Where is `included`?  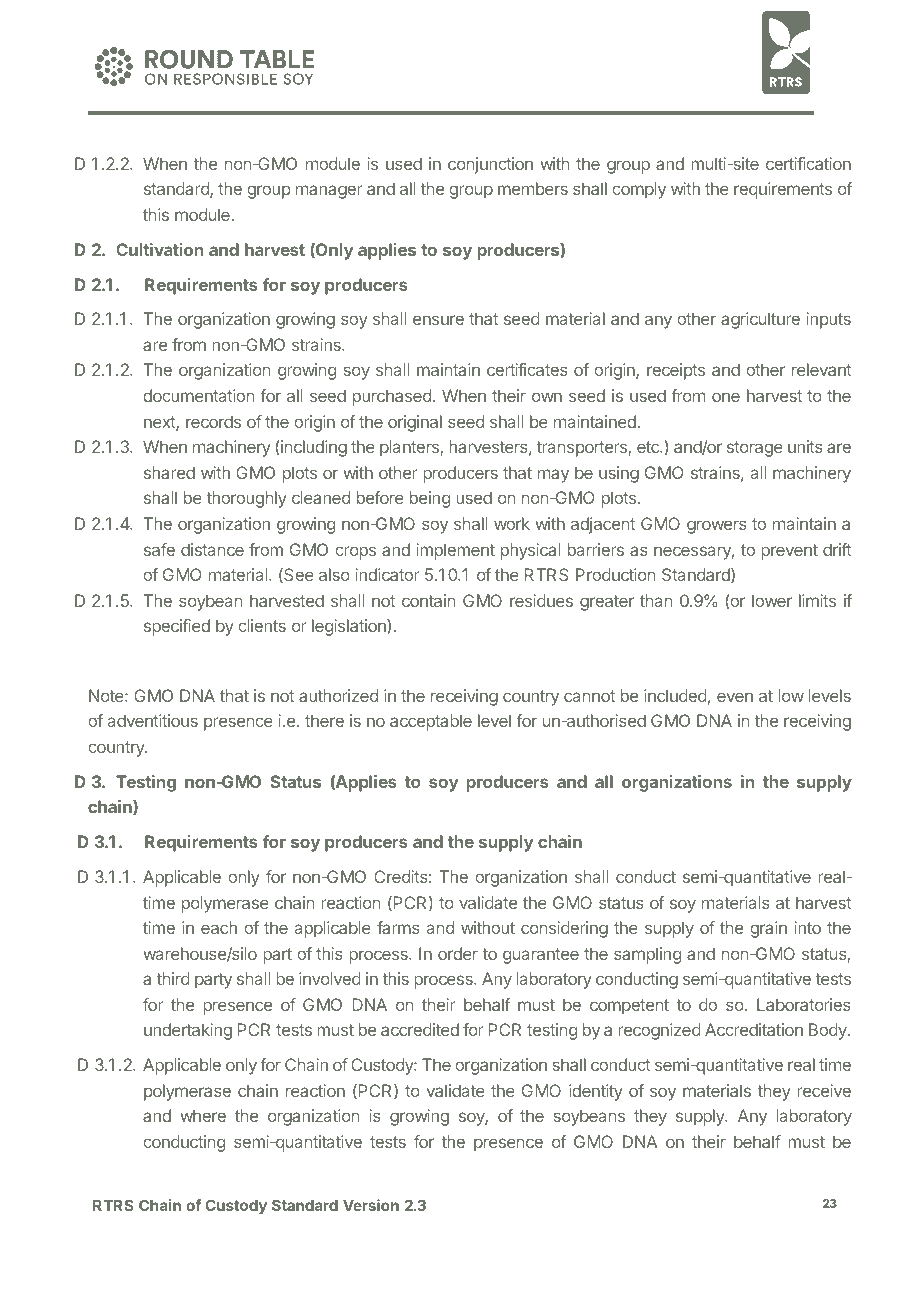
included is located at coordinates (675, 695).
